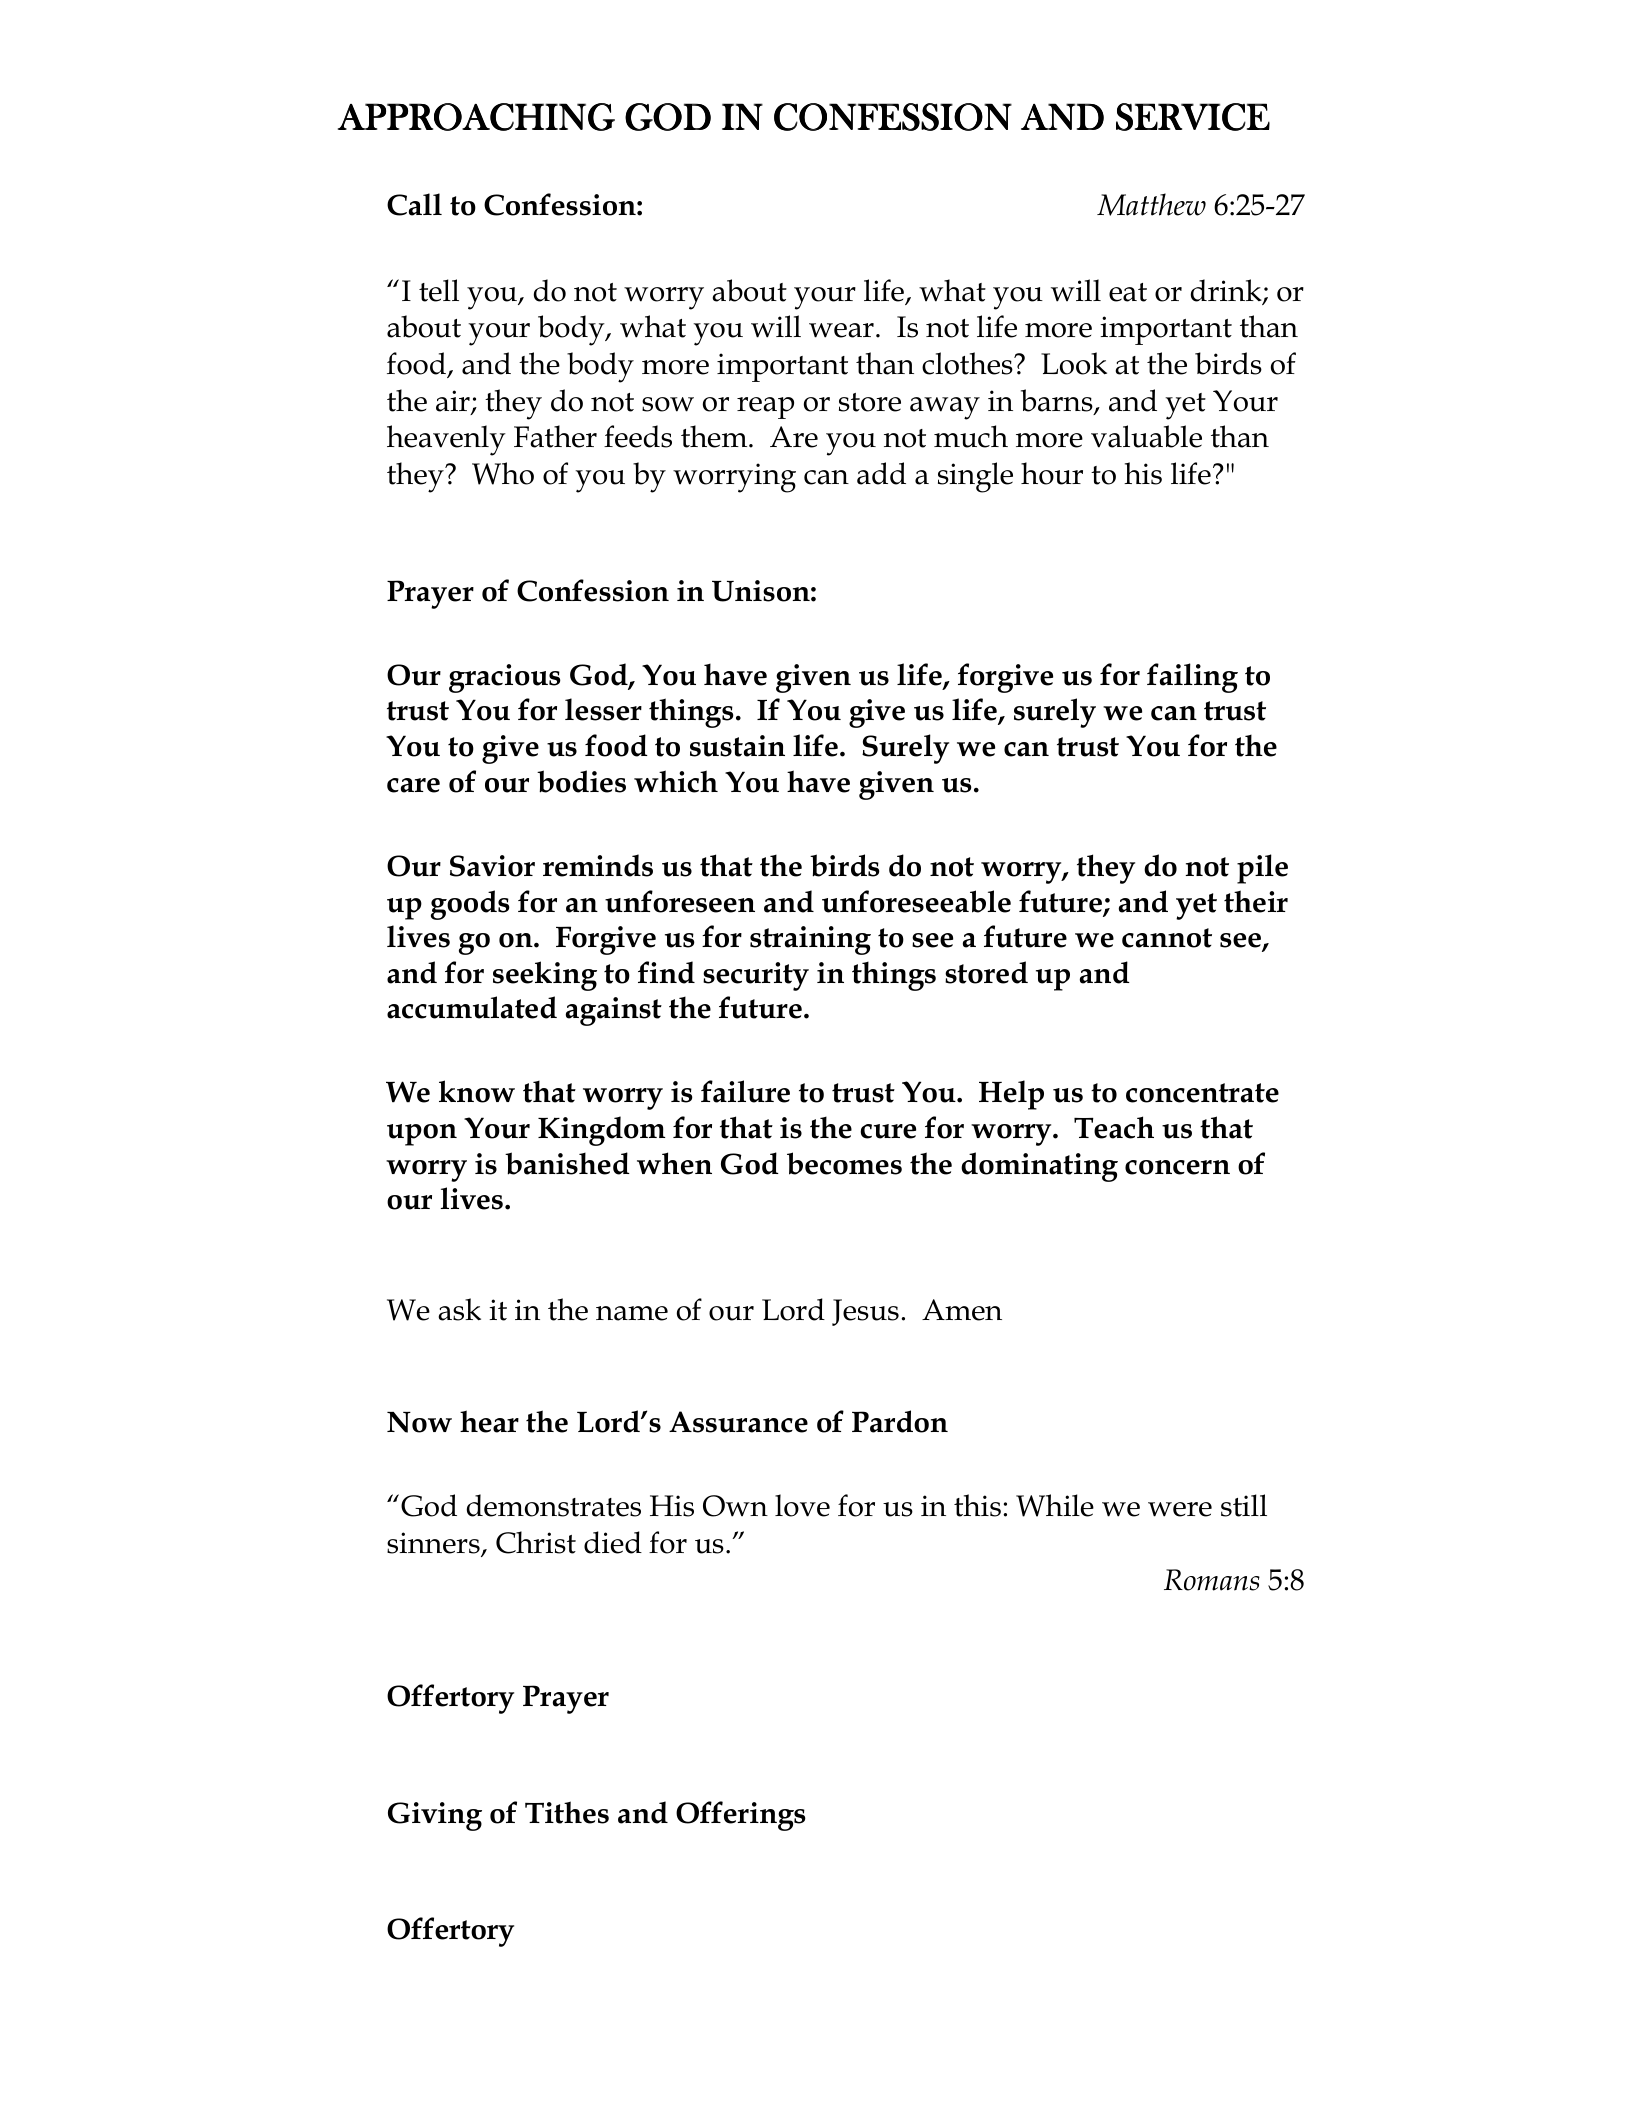  What do you see at coordinates (1167, 938) in the screenshot?
I see `cannot` at bounding box center [1167, 938].
